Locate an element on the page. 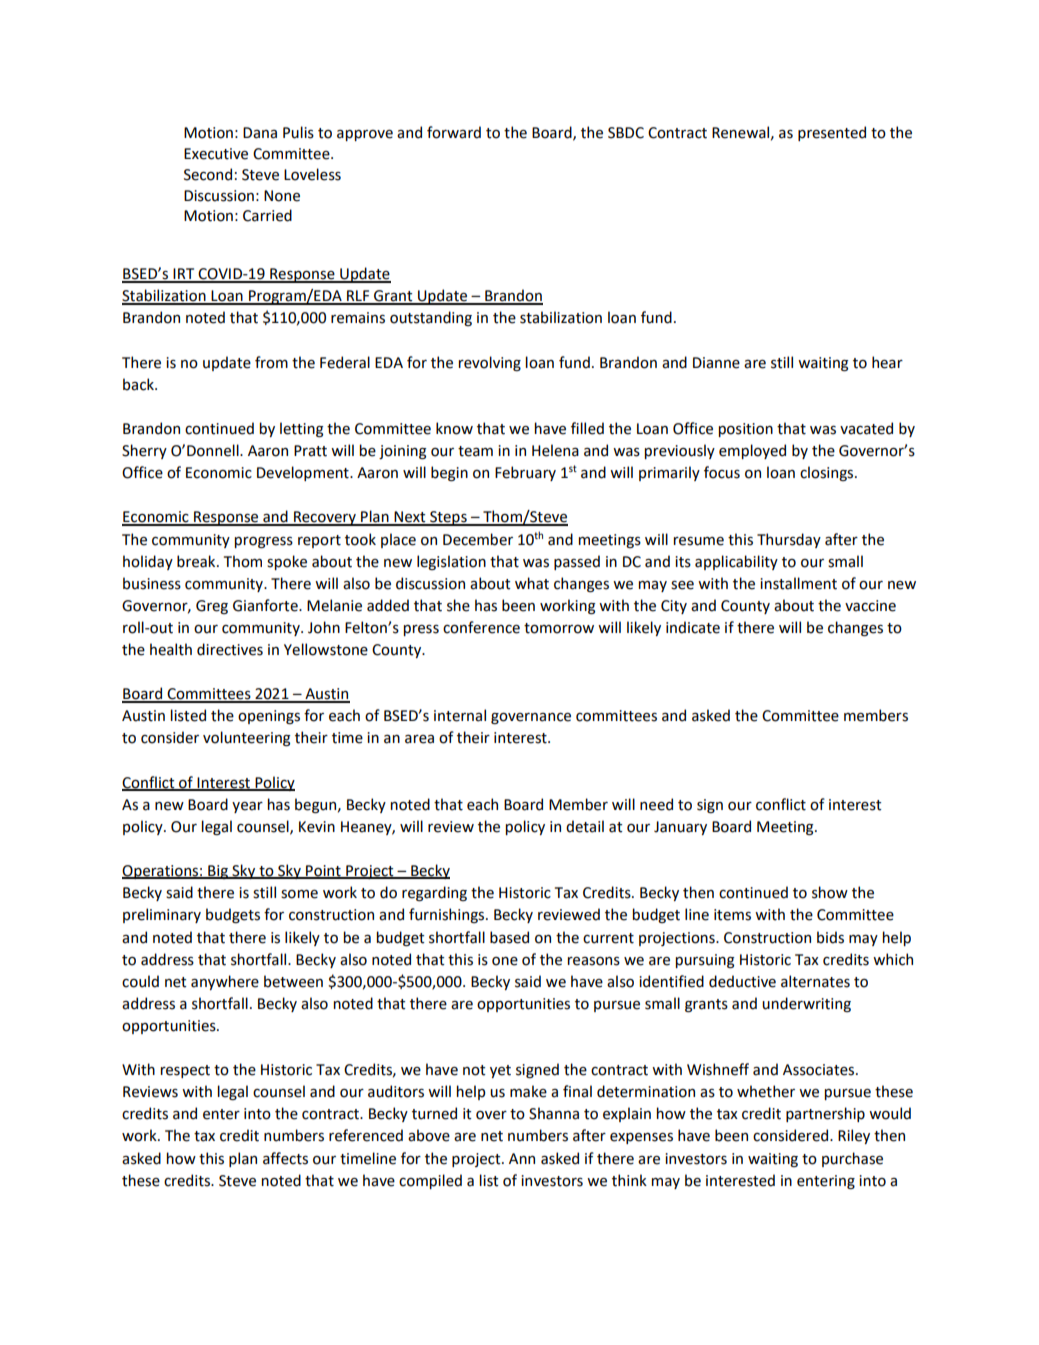  vaccine is located at coordinates (870, 606).
